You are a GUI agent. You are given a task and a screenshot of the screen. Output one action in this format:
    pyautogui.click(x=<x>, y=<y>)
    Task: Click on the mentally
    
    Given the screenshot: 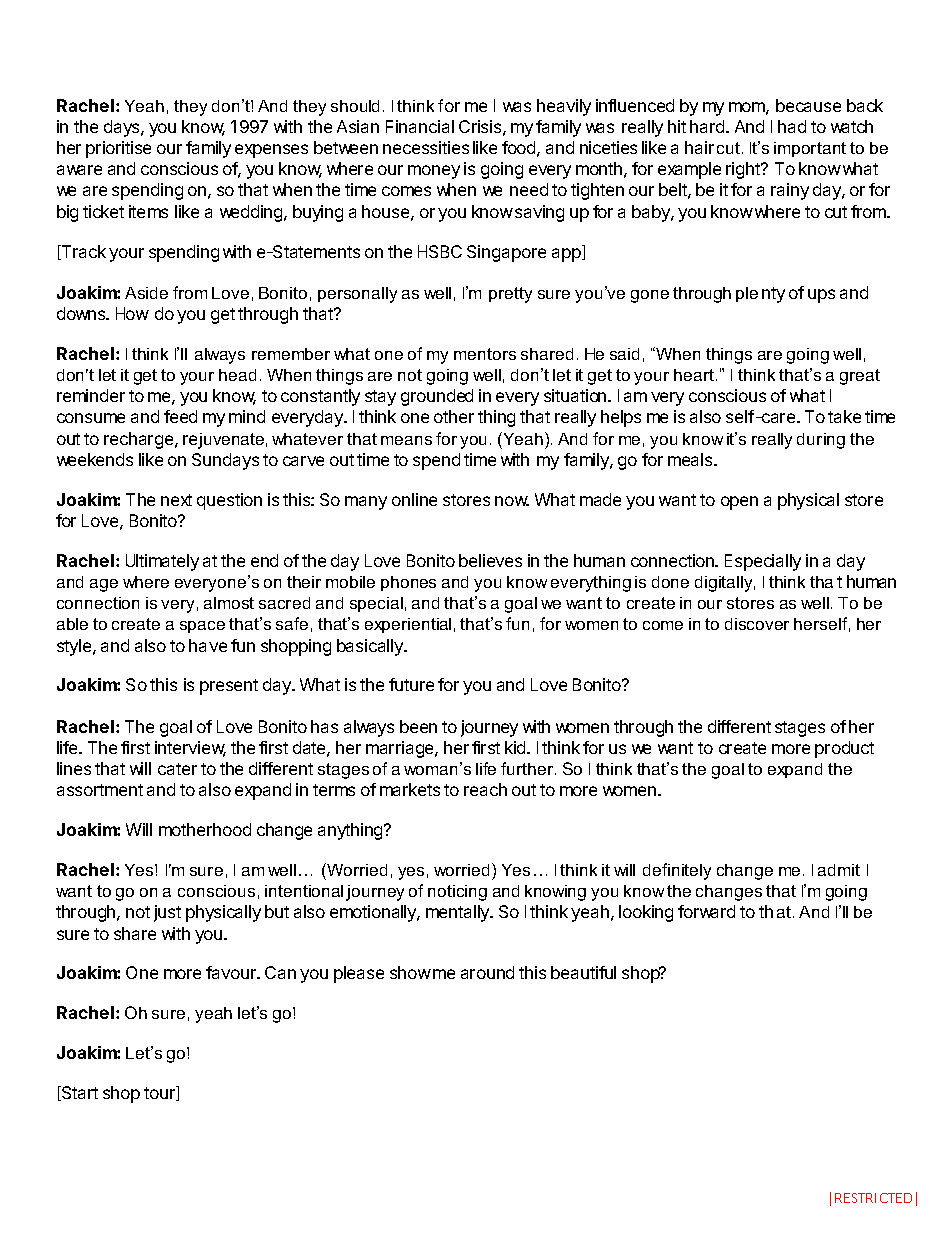 What is the action you would take?
    pyautogui.click(x=459, y=913)
